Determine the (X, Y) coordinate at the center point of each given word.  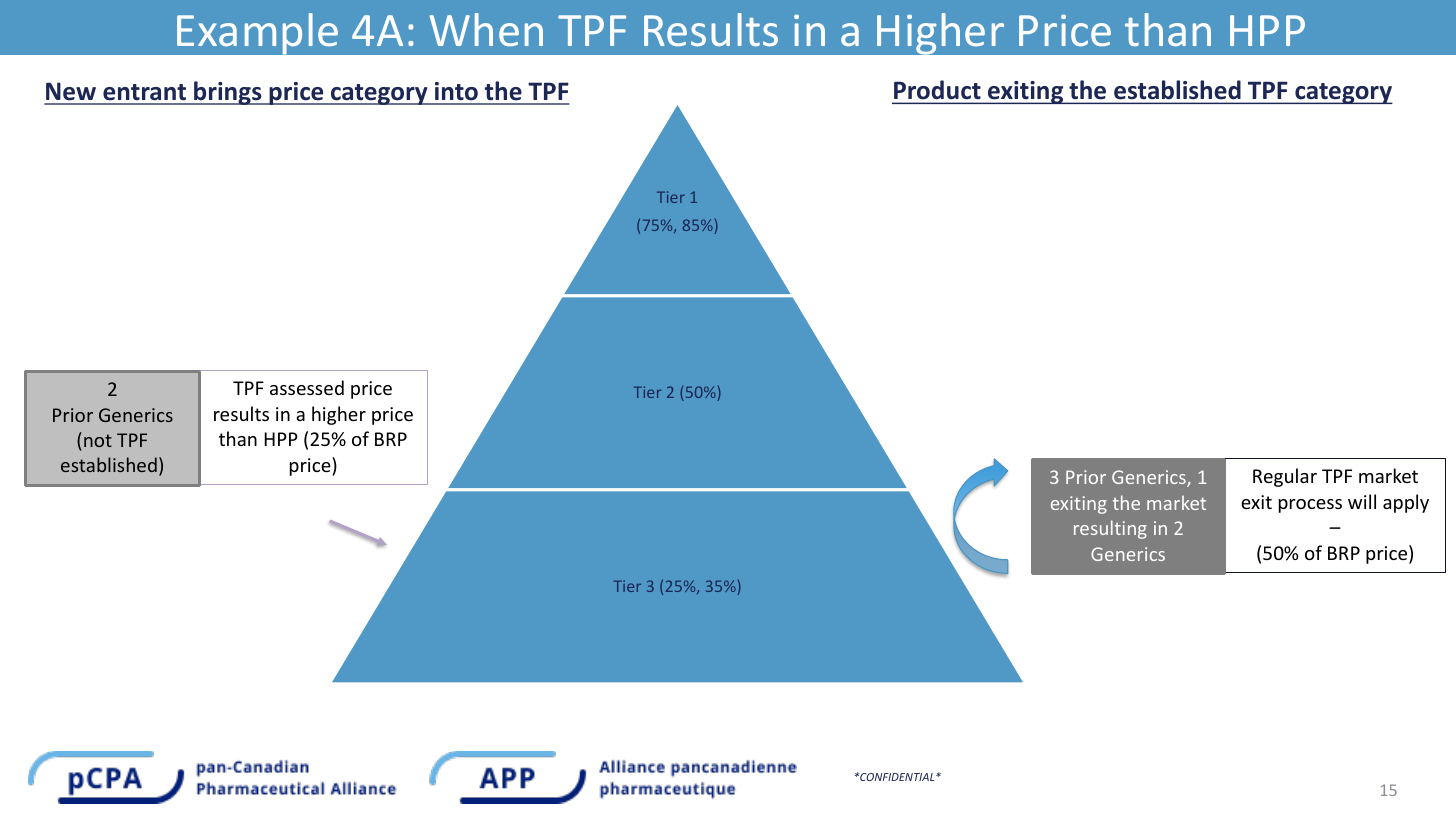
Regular (1285, 477)
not (98, 440)
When (486, 29)
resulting (1110, 529)
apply (1406, 503)
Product (937, 91)
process (1310, 506)
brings (228, 93)
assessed (307, 387)
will (1362, 501)
